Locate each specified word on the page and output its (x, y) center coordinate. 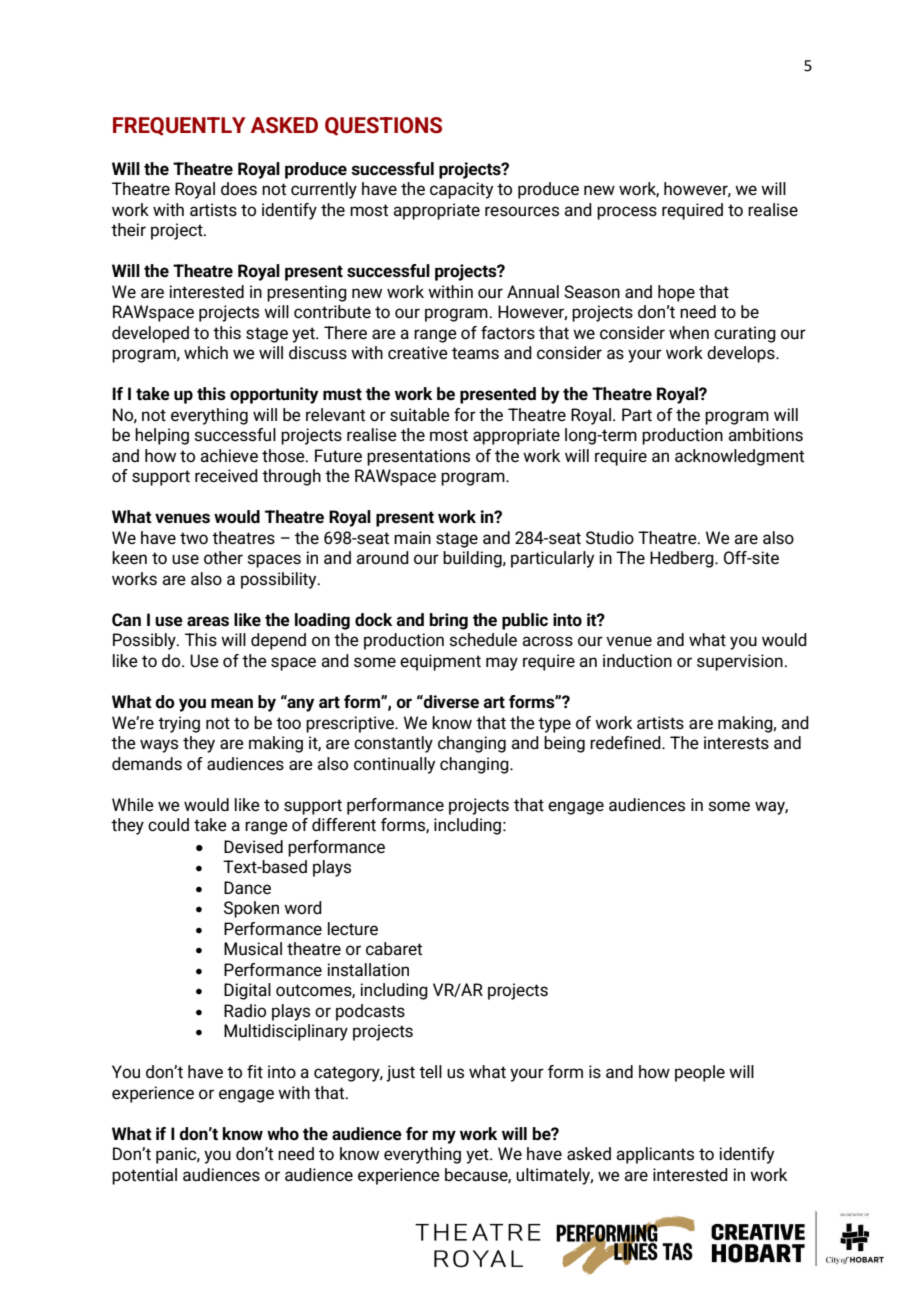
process (627, 213)
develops (742, 354)
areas (208, 621)
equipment (440, 662)
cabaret (394, 948)
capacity (461, 190)
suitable (420, 415)
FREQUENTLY (179, 126)
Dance (247, 888)
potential (144, 1176)
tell (430, 1071)
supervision (740, 662)
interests (736, 743)
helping (162, 436)
